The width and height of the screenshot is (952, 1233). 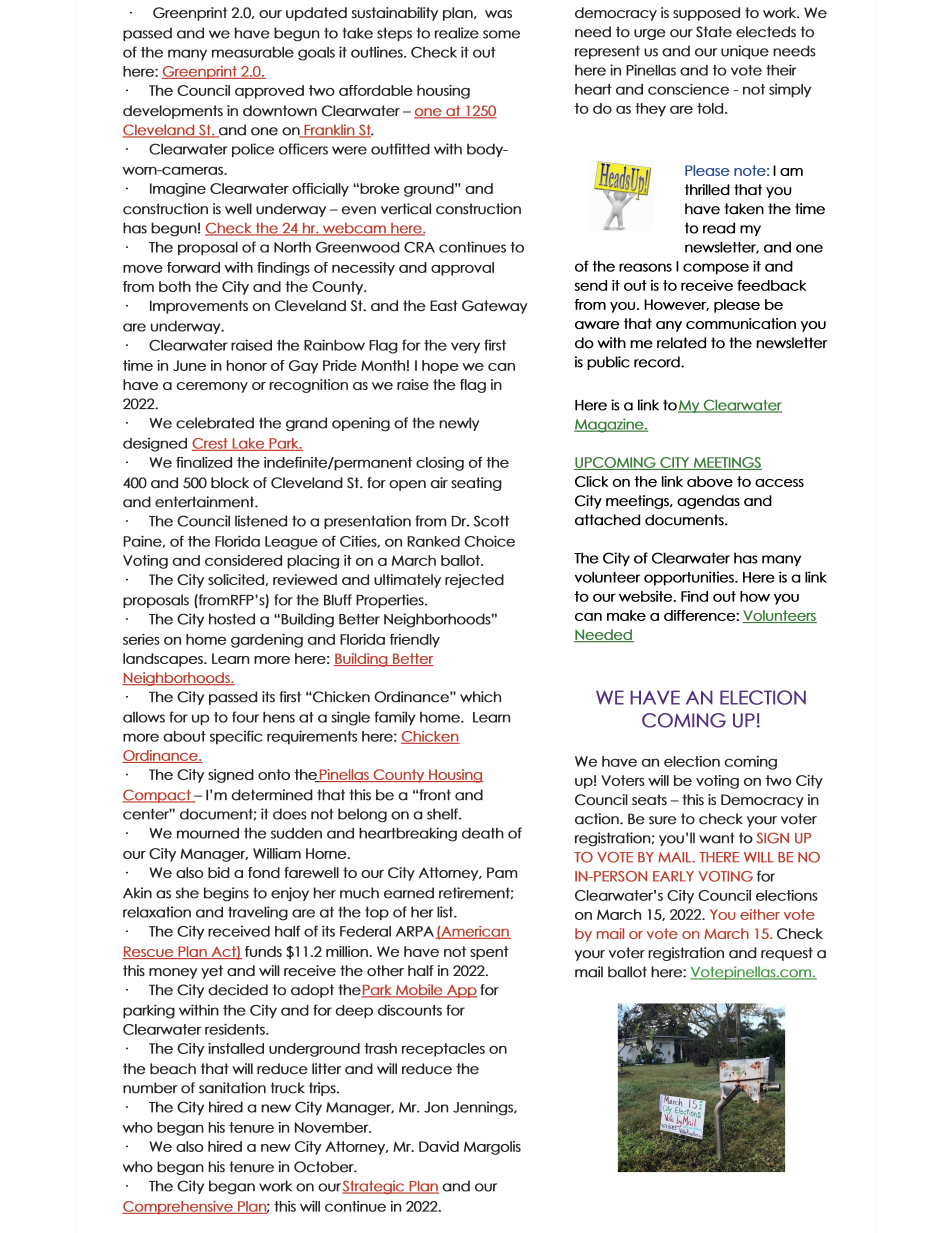 What do you see at coordinates (232, 1088) in the screenshot?
I see `sanitation` at bounding box center [232, 1088].
